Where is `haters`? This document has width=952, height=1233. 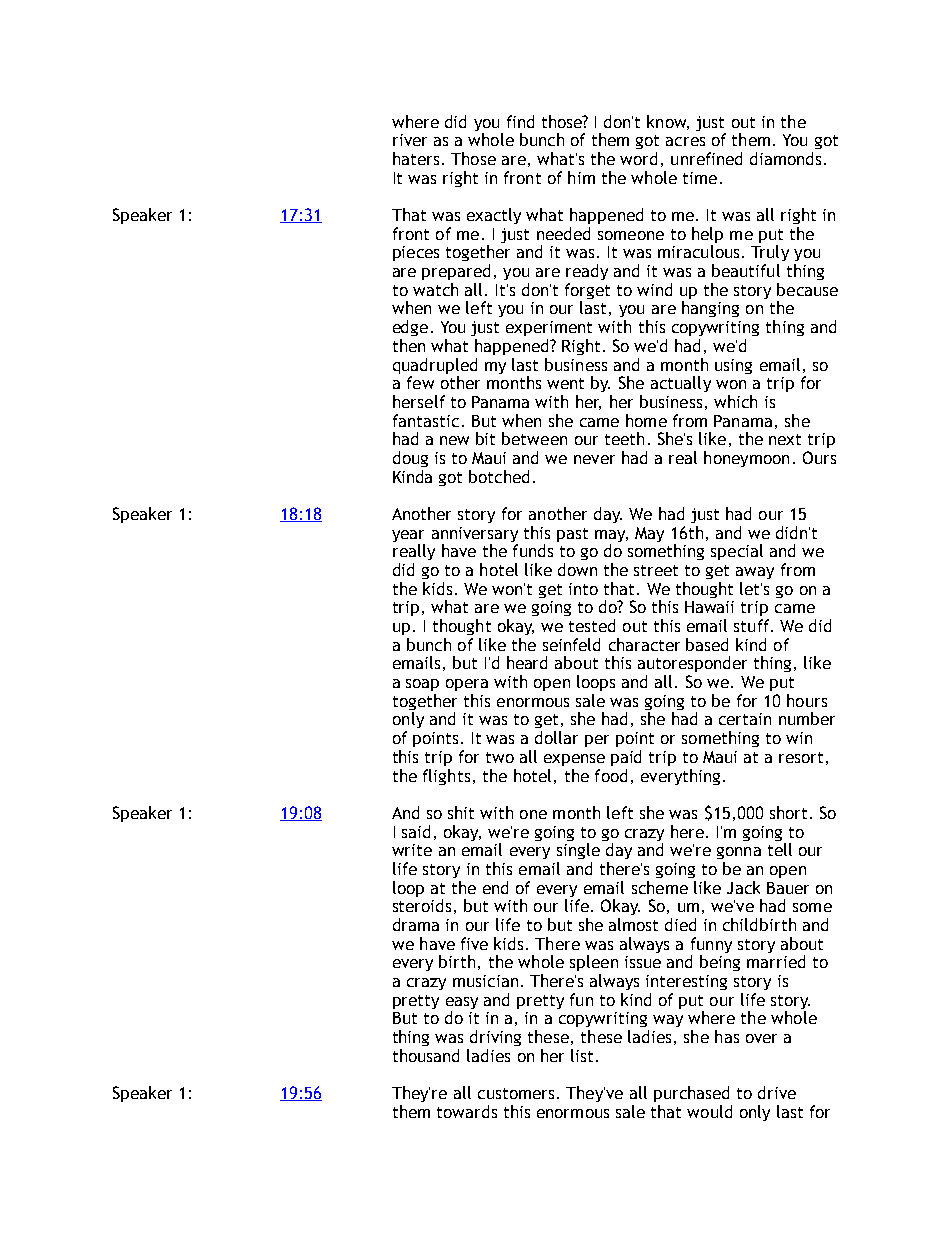
haters is located at coordinates (416, 158).
